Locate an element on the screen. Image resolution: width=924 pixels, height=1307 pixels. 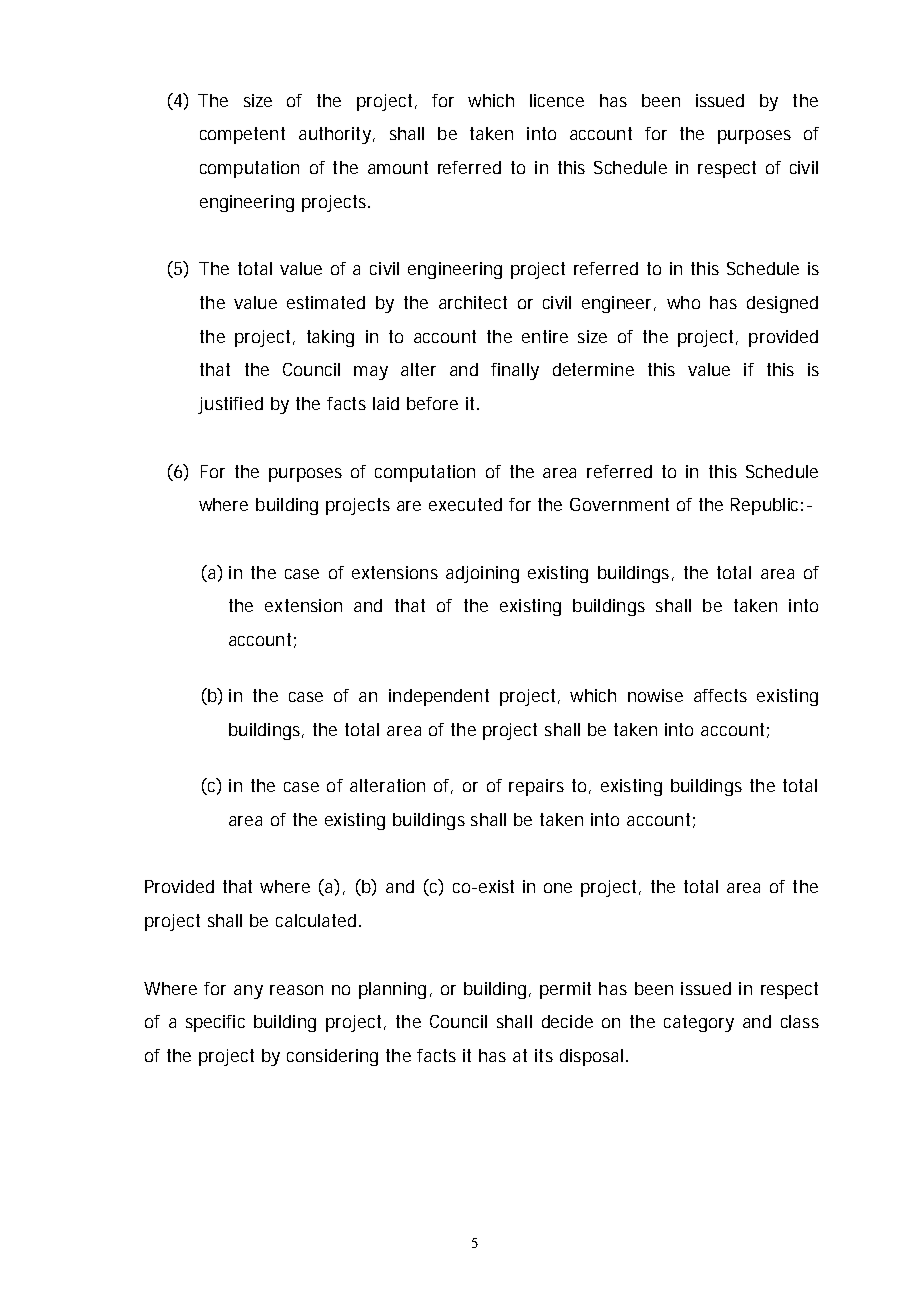
competent is located at coordinates (242, 135).
